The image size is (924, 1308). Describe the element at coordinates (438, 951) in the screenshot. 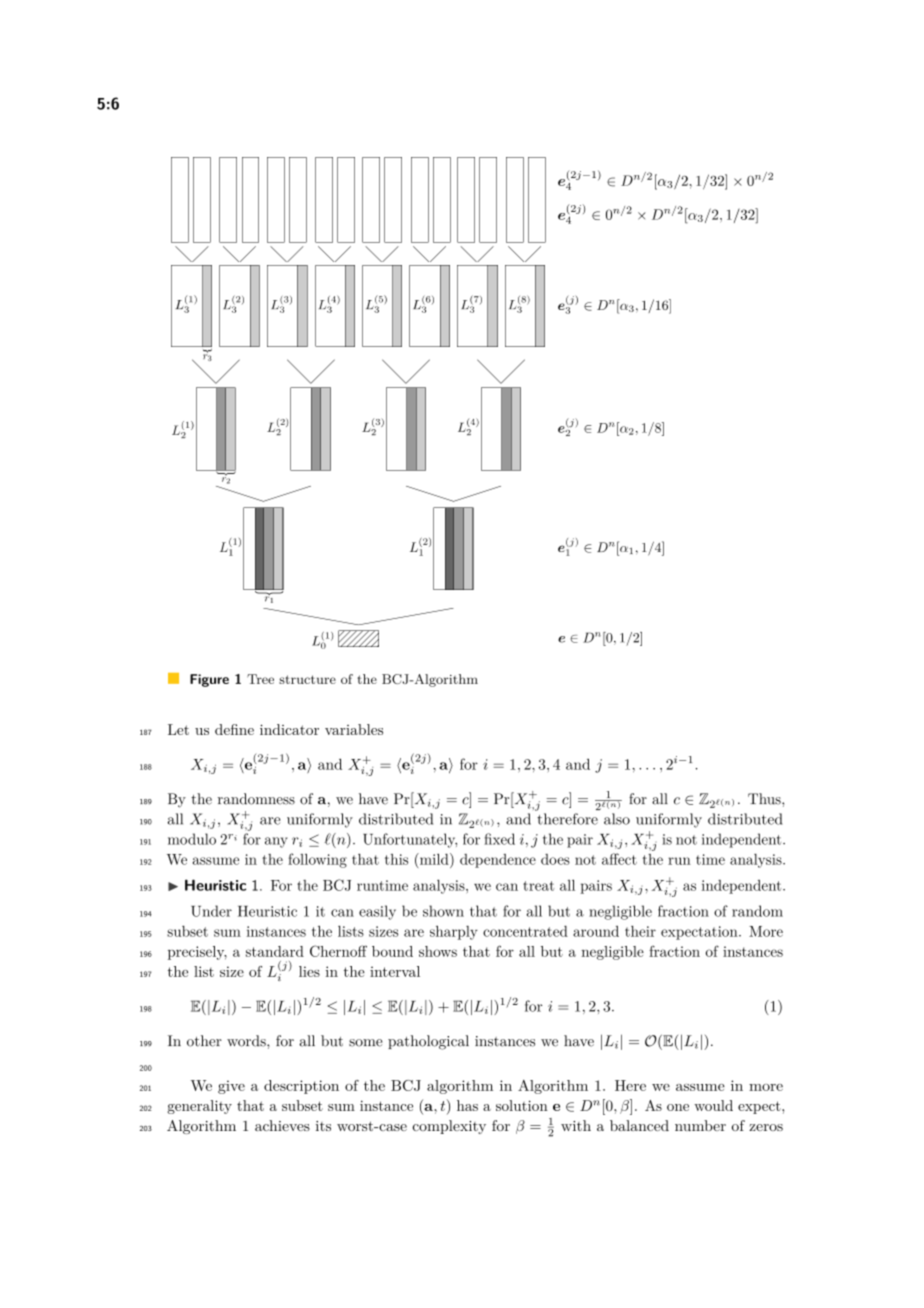

I see `shows` at that location.
